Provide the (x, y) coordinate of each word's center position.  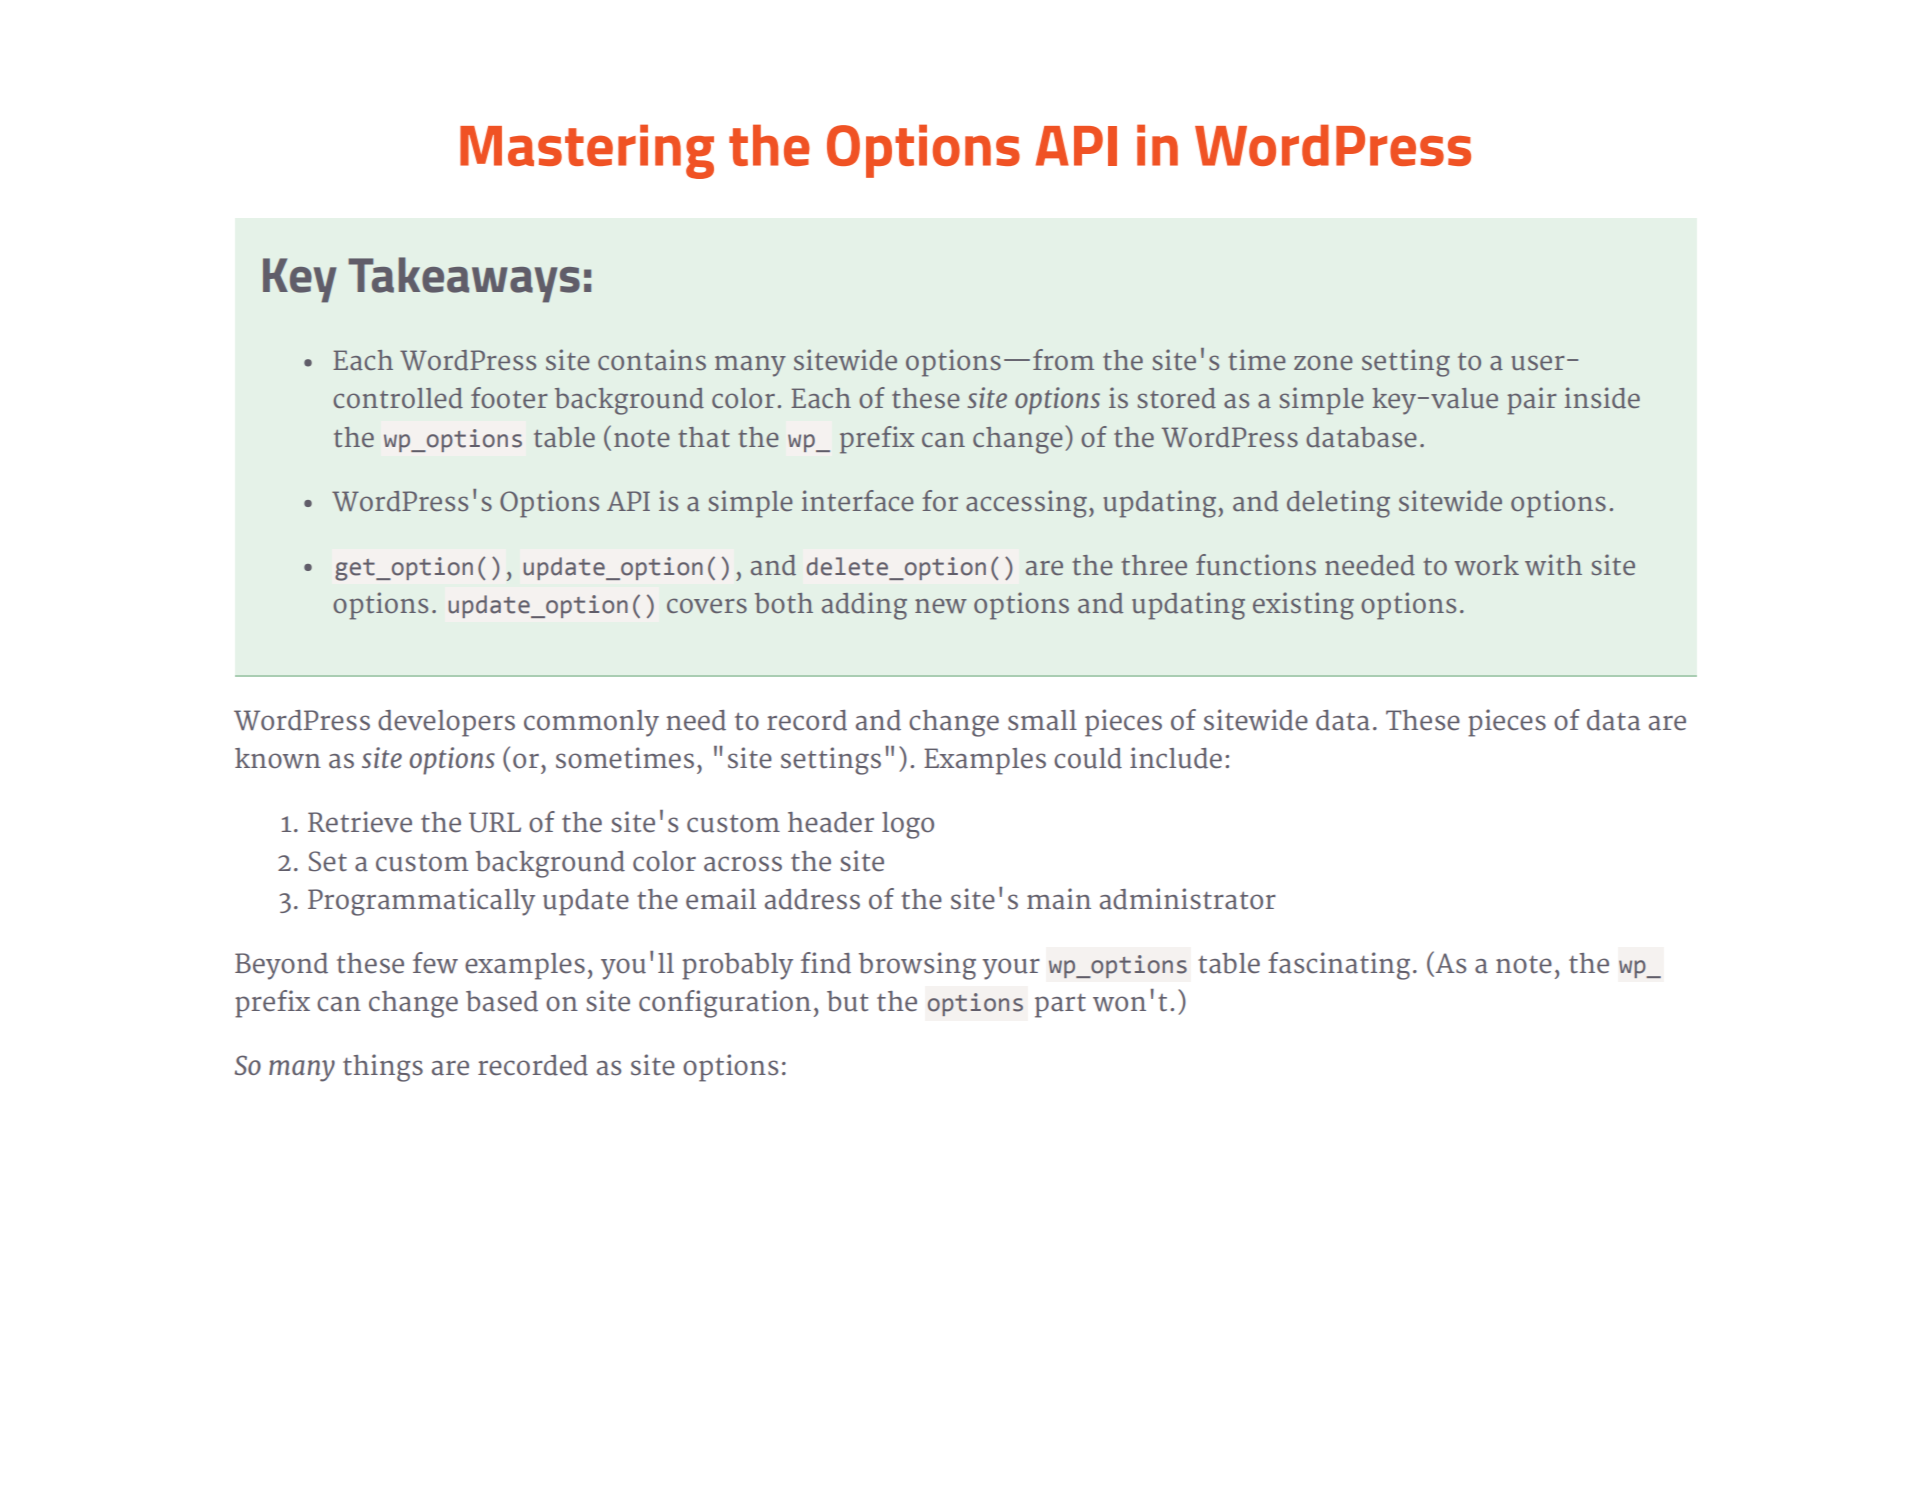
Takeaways (464, 280)
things (383, 1068)
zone (1323, 362)
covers (707, 605)
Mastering (587, 151)
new (941, 605)
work (1487, 565)
